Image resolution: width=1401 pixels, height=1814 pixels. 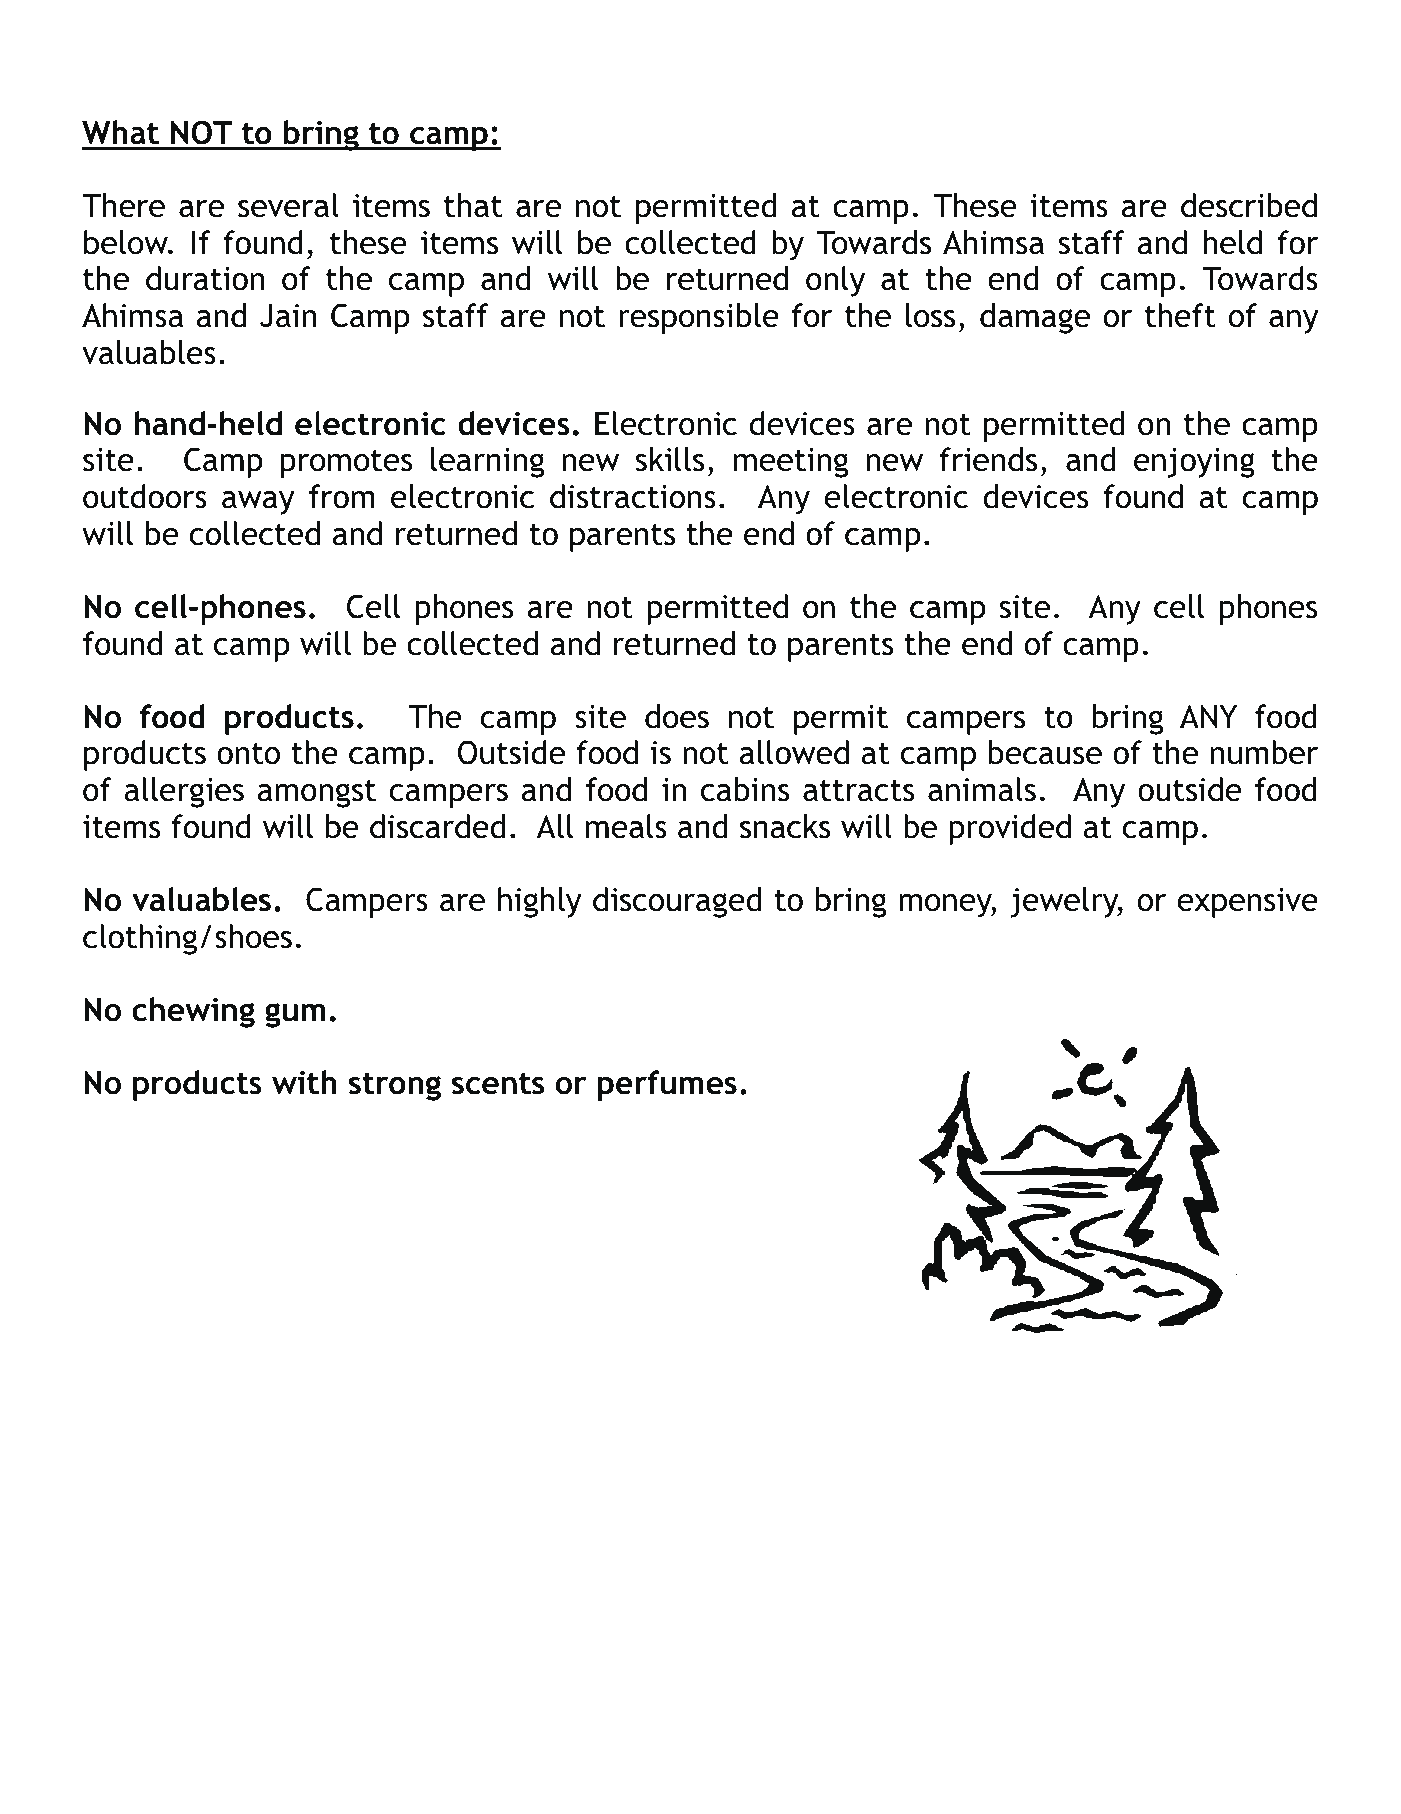 I want to click on described, so click(x=1249, y=205).
